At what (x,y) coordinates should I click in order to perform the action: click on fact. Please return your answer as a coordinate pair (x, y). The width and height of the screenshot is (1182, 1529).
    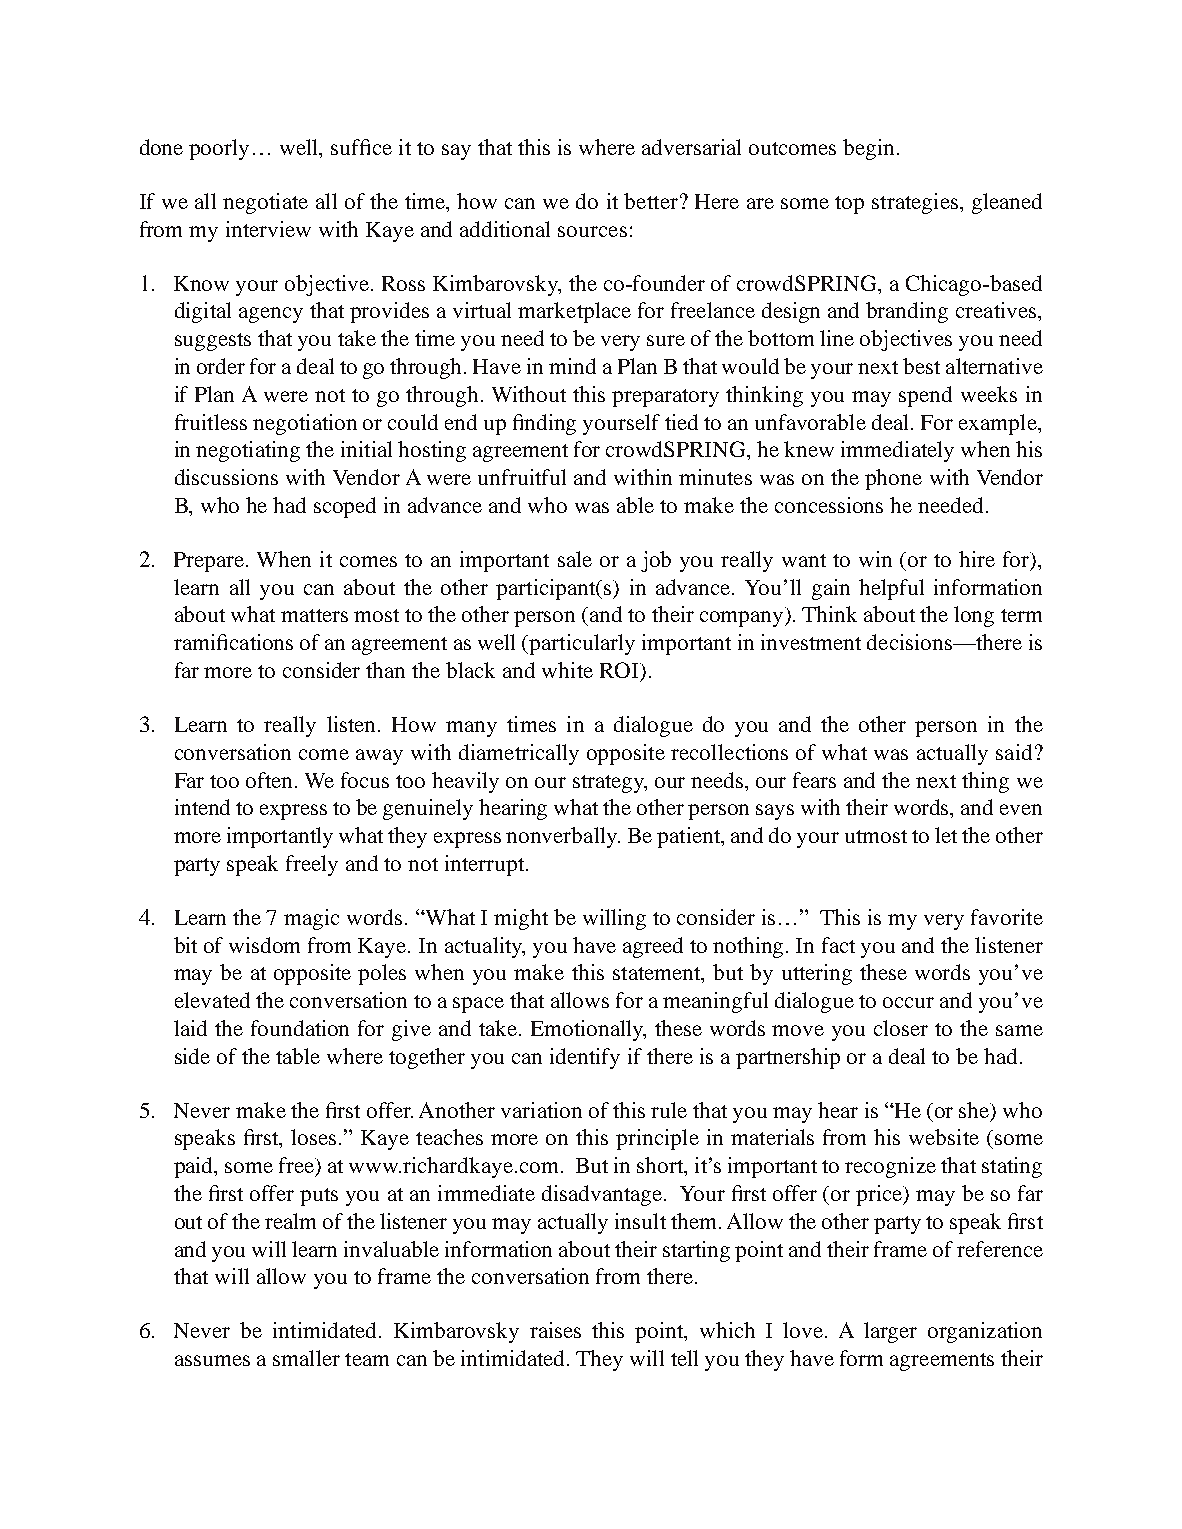
    Looking at the image, I should click on (838, 945).
